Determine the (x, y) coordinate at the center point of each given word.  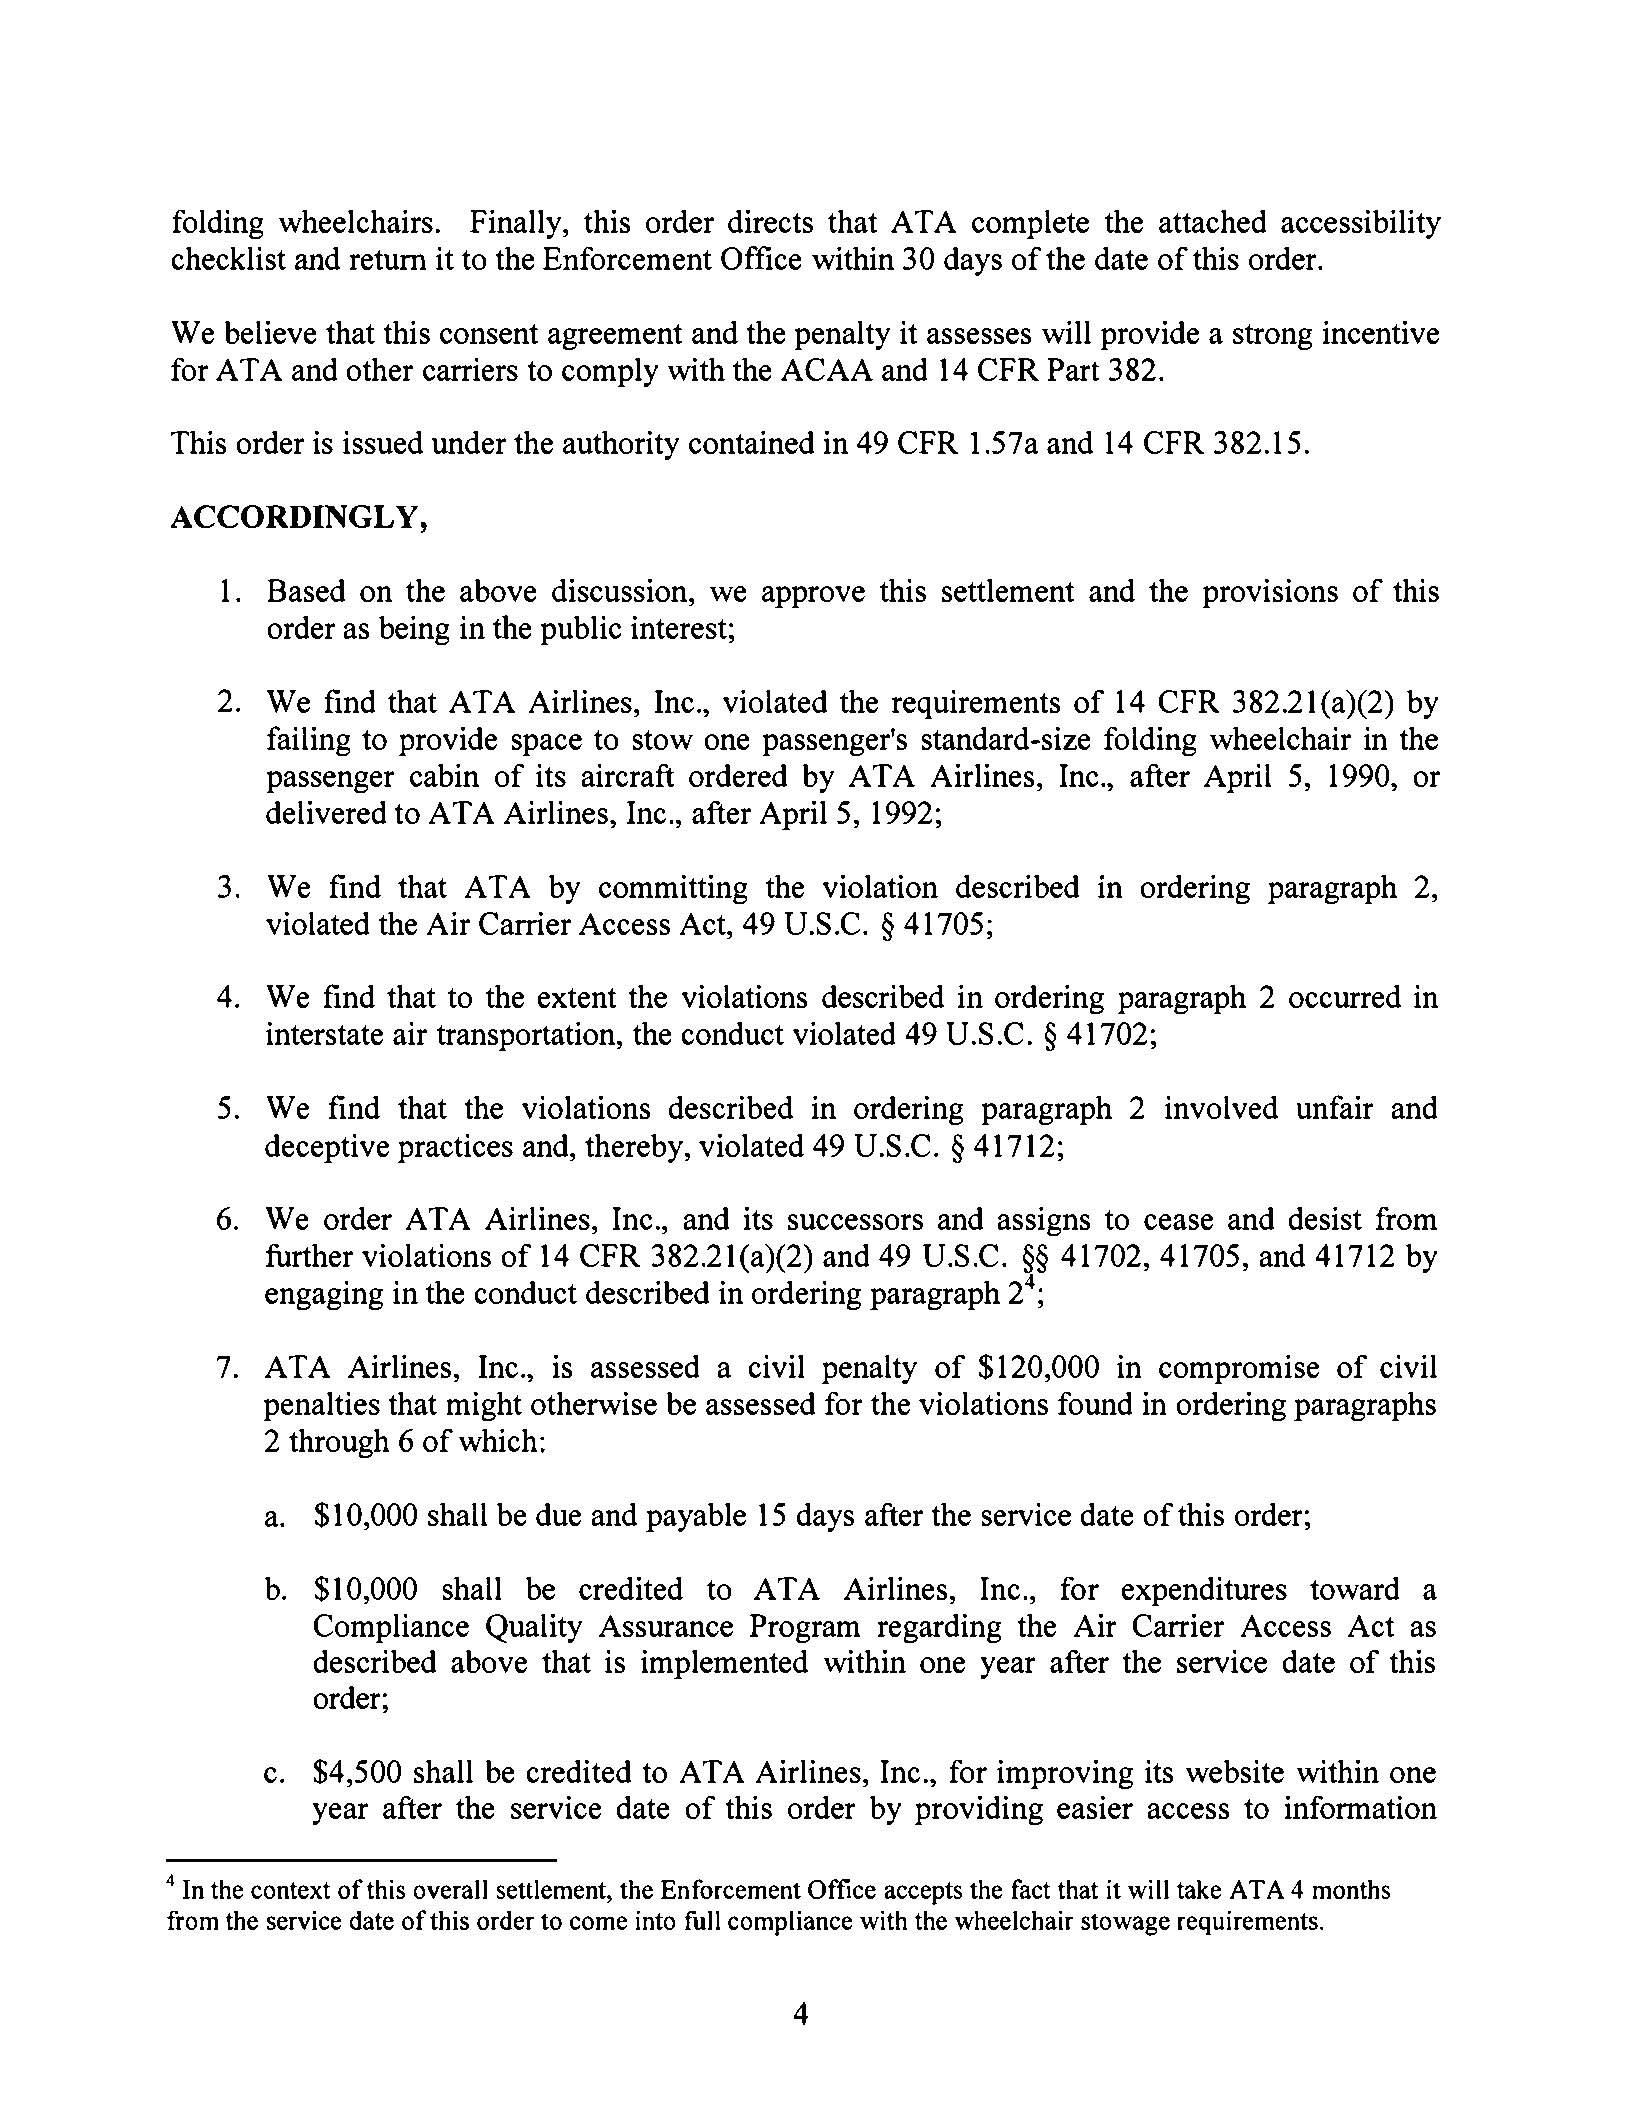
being (414, 630)
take (1199, 1889)
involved (1221, 1107)
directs (770, 221)
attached (1213, 221)
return (388, 260)
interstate (324, 1033)
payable (696, 1517)
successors (855, 1222)
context (291, 1890)
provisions (1270, 593)
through (339, 1443)
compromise (1239, 1369)
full (702, 1920)
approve (813, 597)
